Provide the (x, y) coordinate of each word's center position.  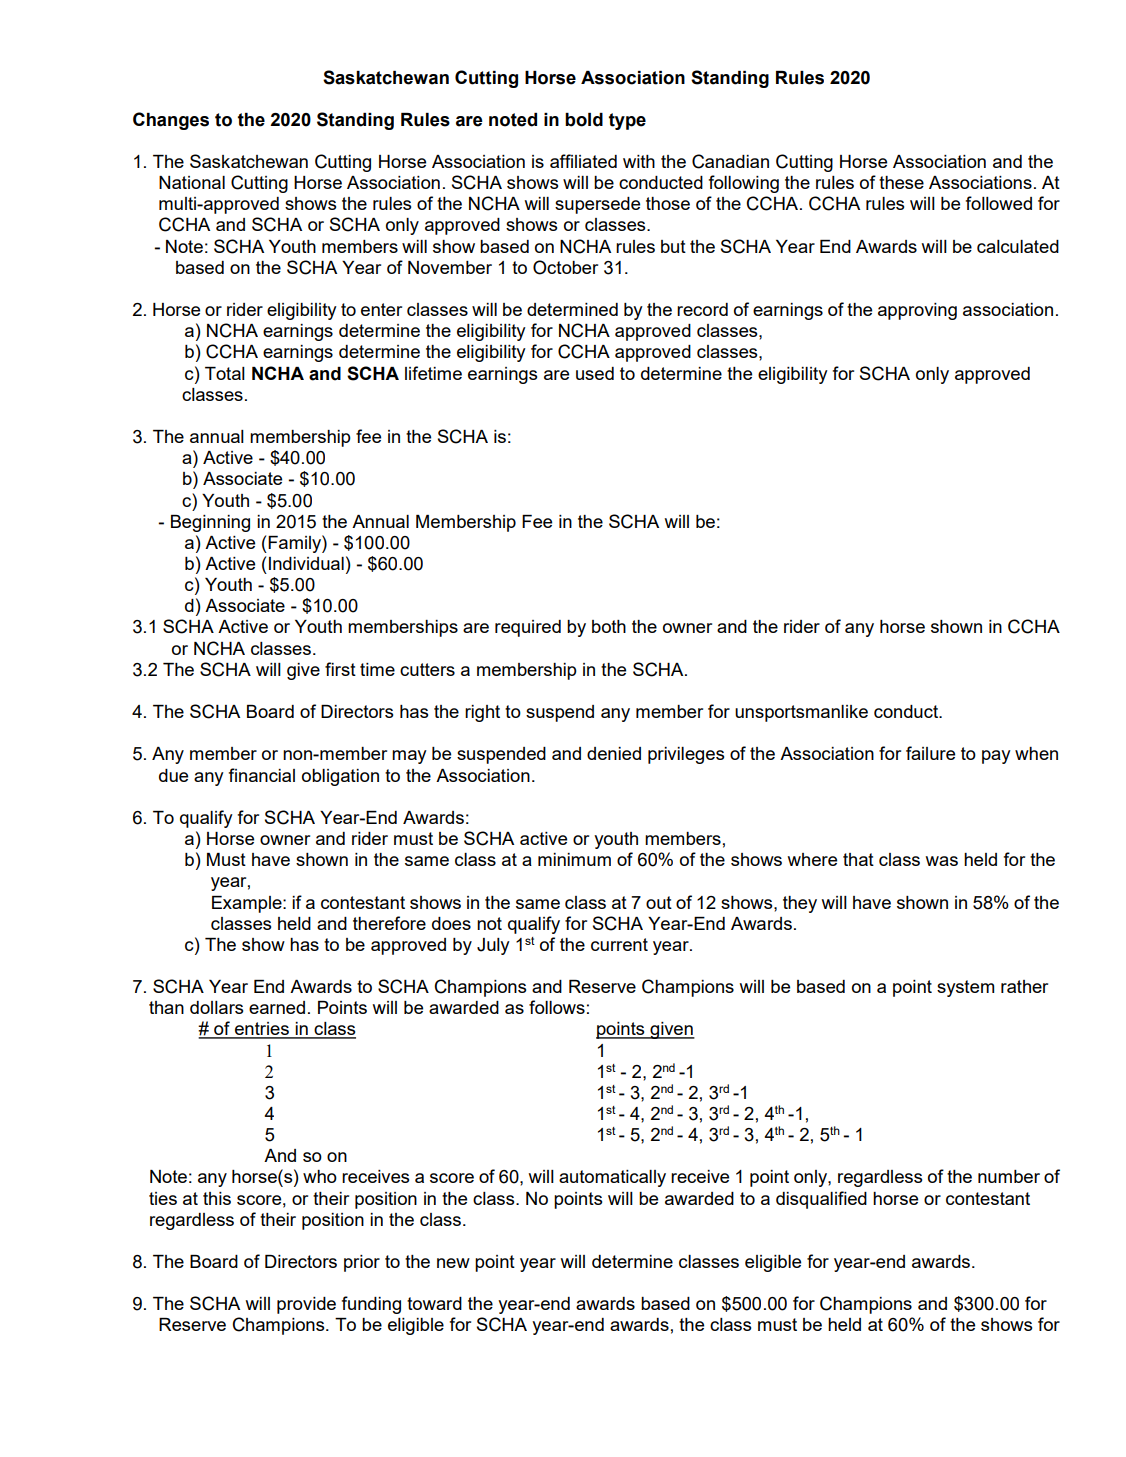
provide (306, 1305)
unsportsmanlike (801, 713)
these (901, 182)
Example (248, 904)
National (192, 182)
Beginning (210, 523)
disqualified (821, 1200)
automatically (612, 1178)
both (609, 626)
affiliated (583, 161)
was (941, 861)
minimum (574, 859)
